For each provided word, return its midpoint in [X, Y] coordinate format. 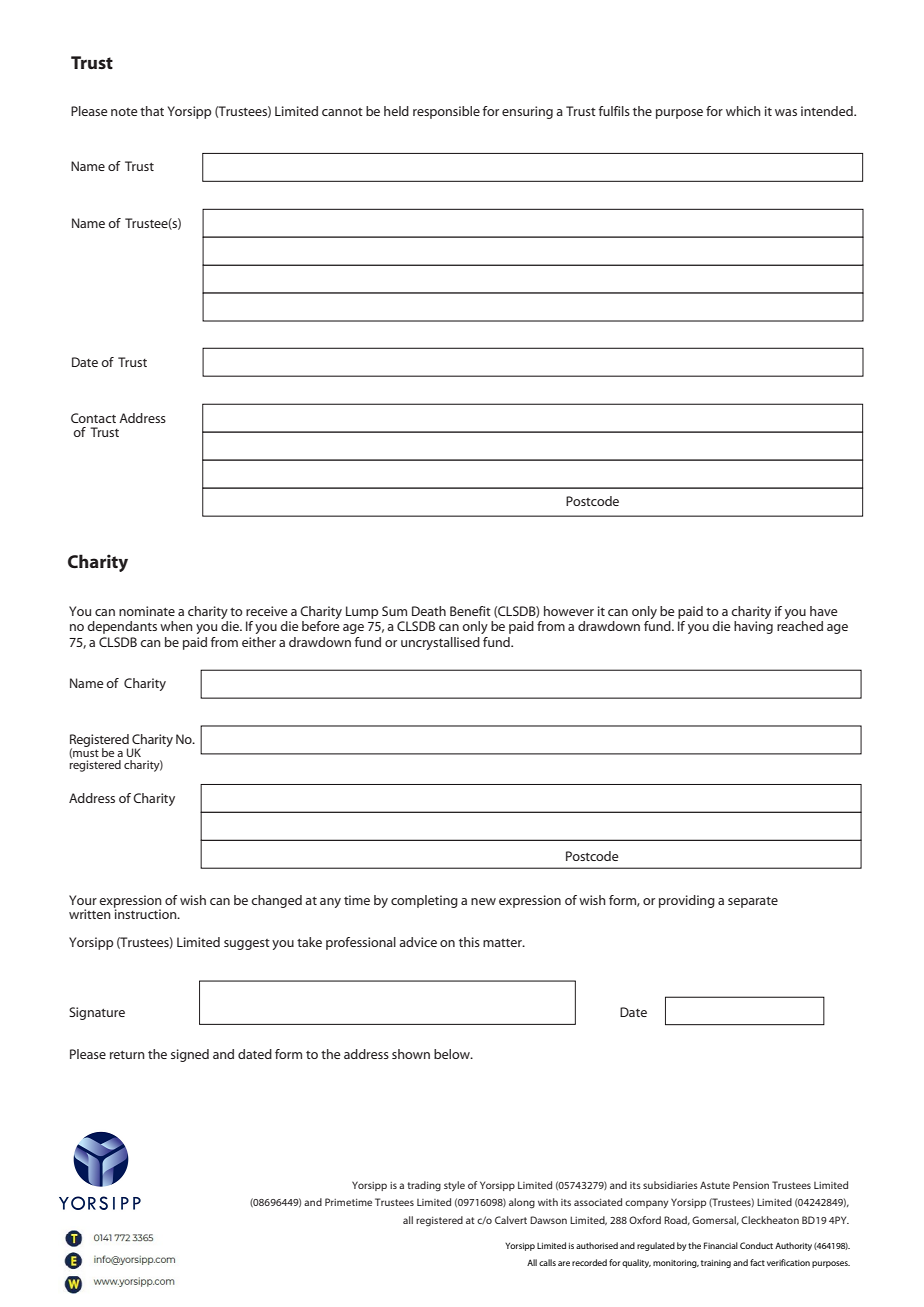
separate [753, 902]
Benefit [470, 611]
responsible [446, 112]
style [454, 1186]
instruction [146, 913]
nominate [147, 611]
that [152, 111]
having [753, 627]
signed [190, 1055]
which [743, 111]
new [483, 901]
